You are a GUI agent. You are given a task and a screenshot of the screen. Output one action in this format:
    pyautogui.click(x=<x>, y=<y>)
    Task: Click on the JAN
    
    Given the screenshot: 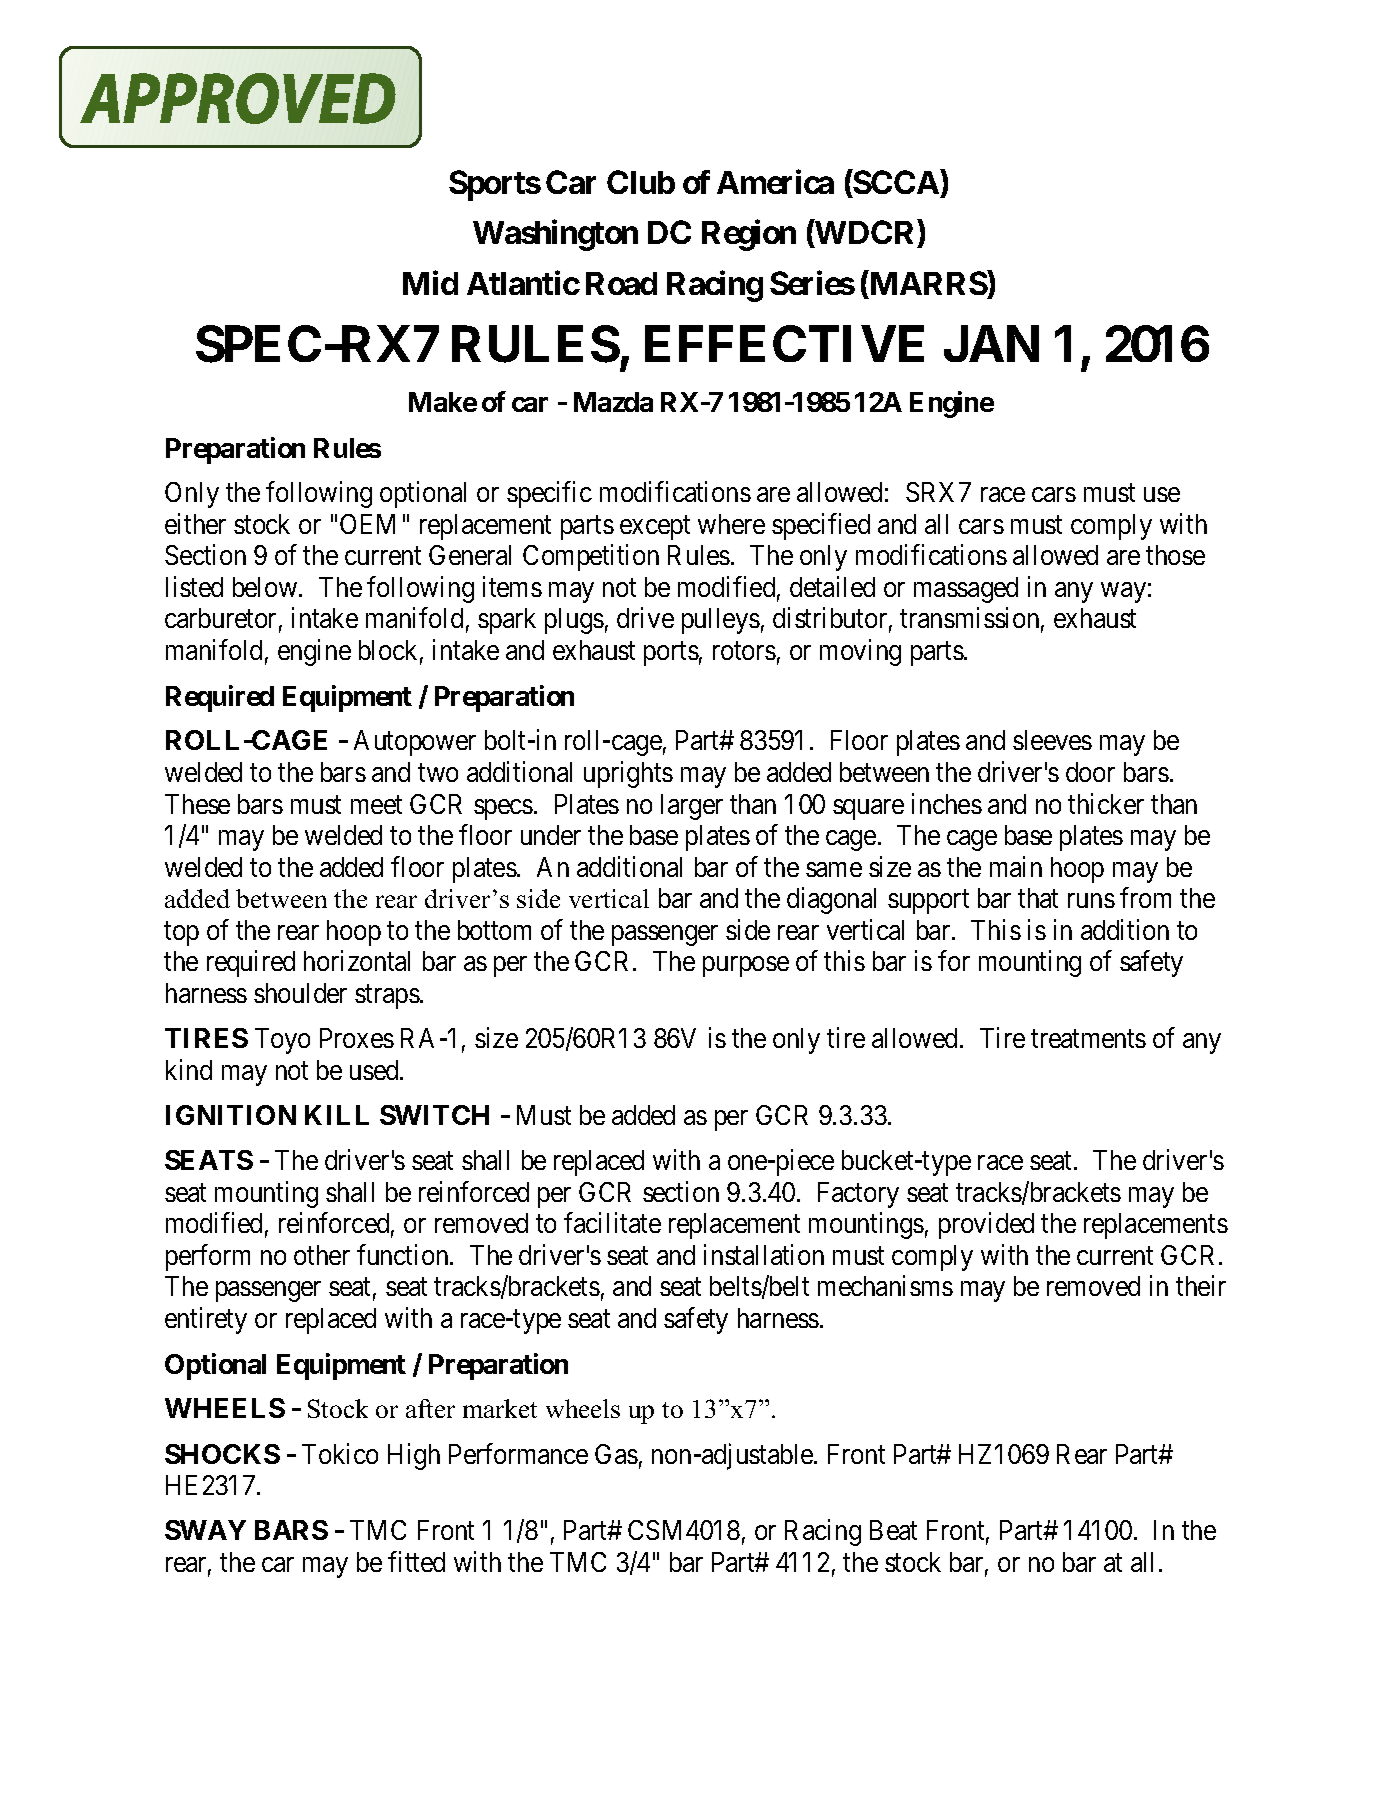 What is the action you would take?
    pyautogui.click(x=991, y=343)
